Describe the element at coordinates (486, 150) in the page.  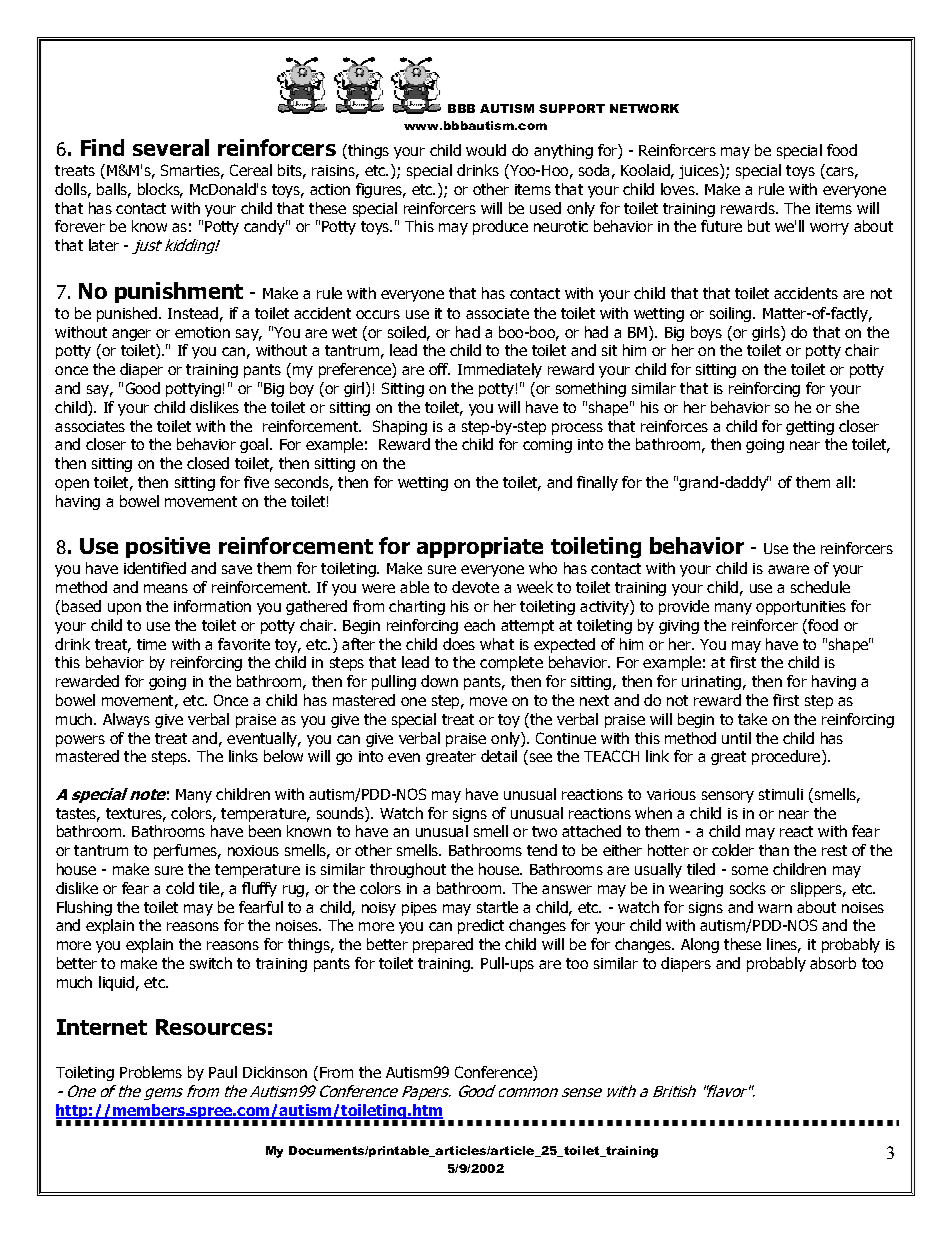
I see `would` at that location.
